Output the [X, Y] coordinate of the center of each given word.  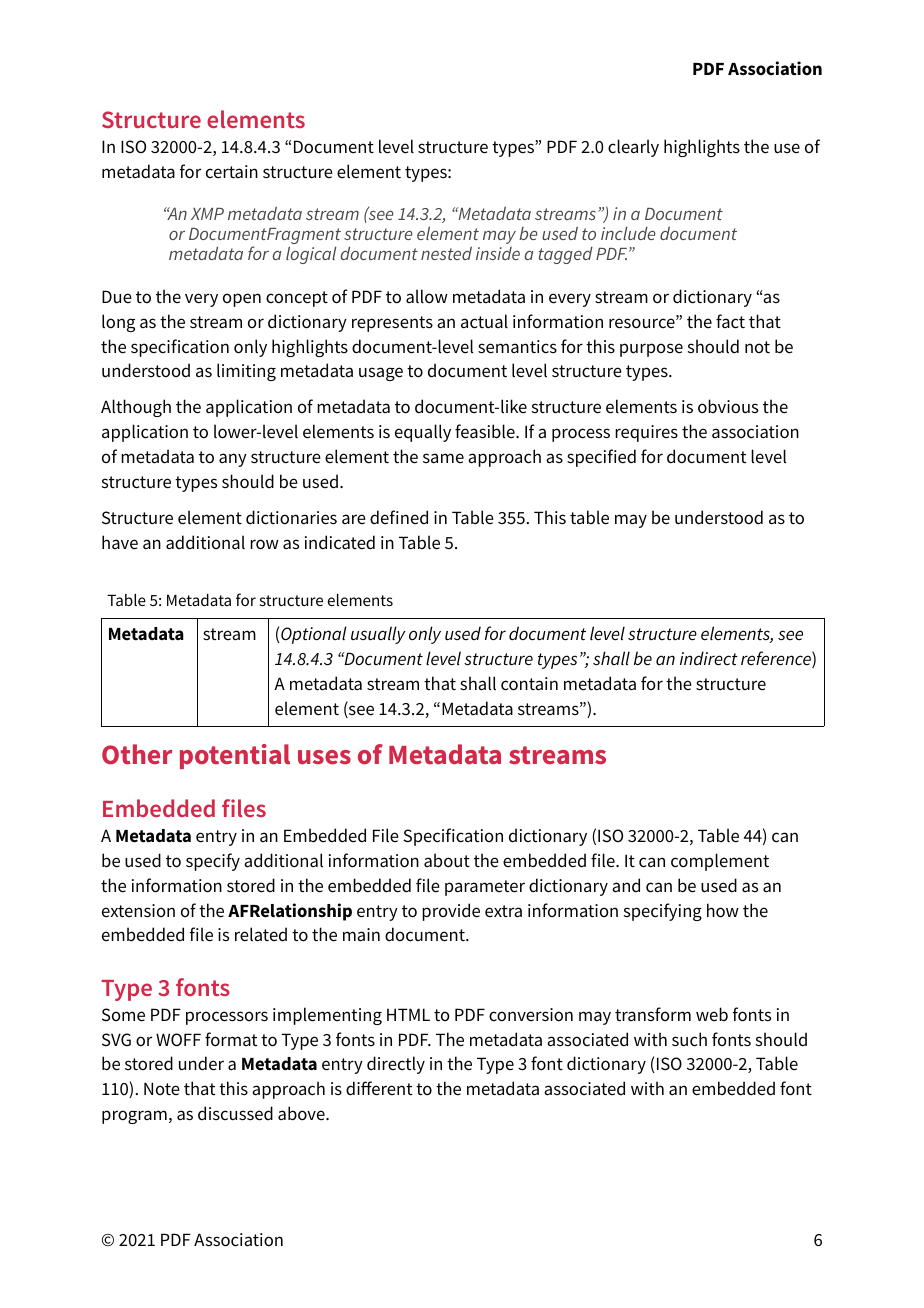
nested [446, 253]
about [447, 860]
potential [235, 756]
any [233, 460]
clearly [633, 148]
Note [162, 1088]
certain [232, 172]
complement [720, 862]
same [443, 458]
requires [646, 433]
